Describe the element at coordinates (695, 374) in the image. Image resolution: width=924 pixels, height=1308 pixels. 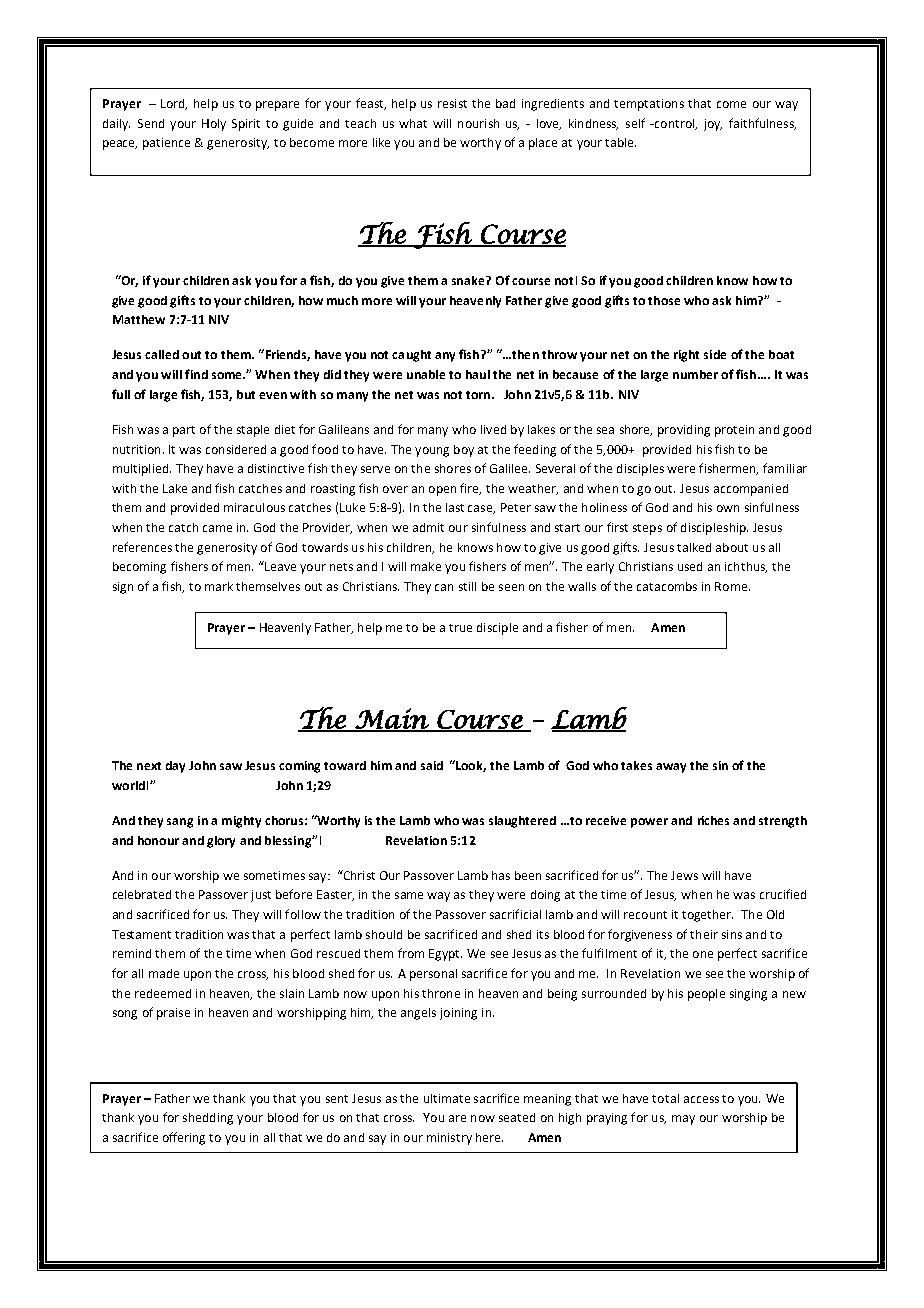
I see `number` at that location.
